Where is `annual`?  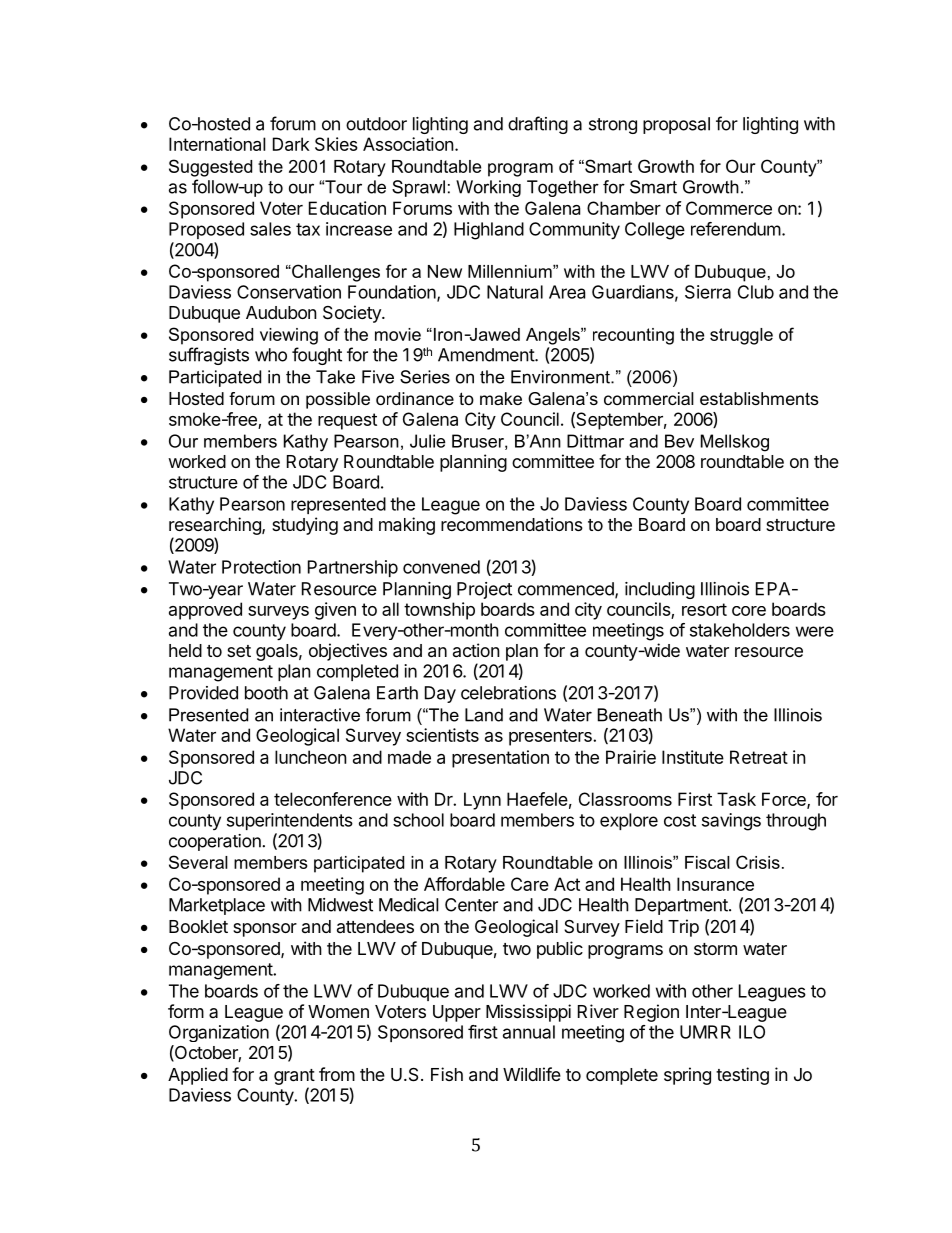 annual is located at coordinates (529, 1032).
